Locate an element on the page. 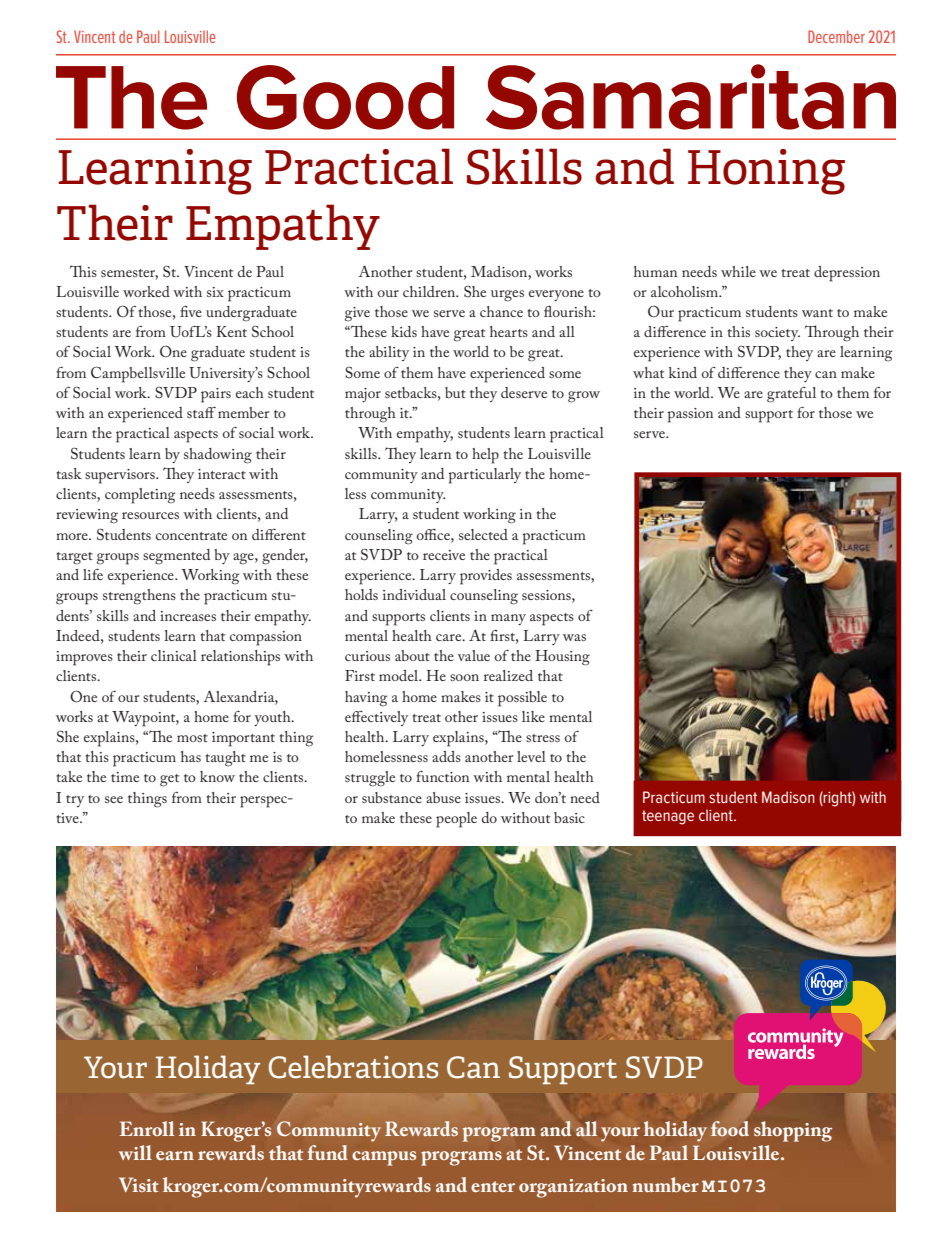  enter is located at coordinates (493, 1186).
